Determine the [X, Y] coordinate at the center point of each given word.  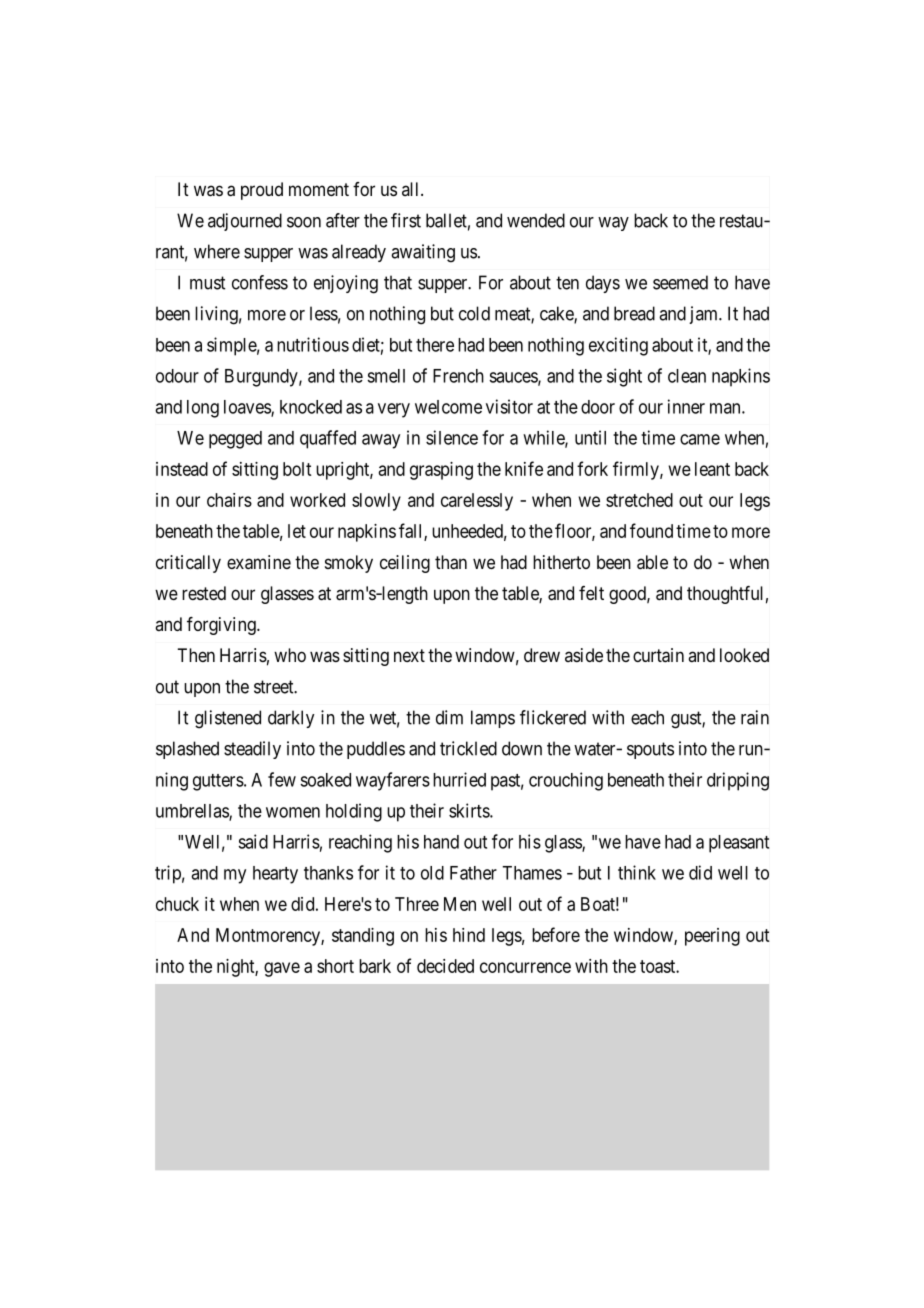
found [651, 530]
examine [259, 562]
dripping [738, 781]
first [406, 220]
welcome [448, 407]
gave [282, 969]
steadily [252, 750]
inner [686, 406]
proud [262, 191]
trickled [468, 748]
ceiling [405, 564]
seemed [680, 282]
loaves [248, 408]
